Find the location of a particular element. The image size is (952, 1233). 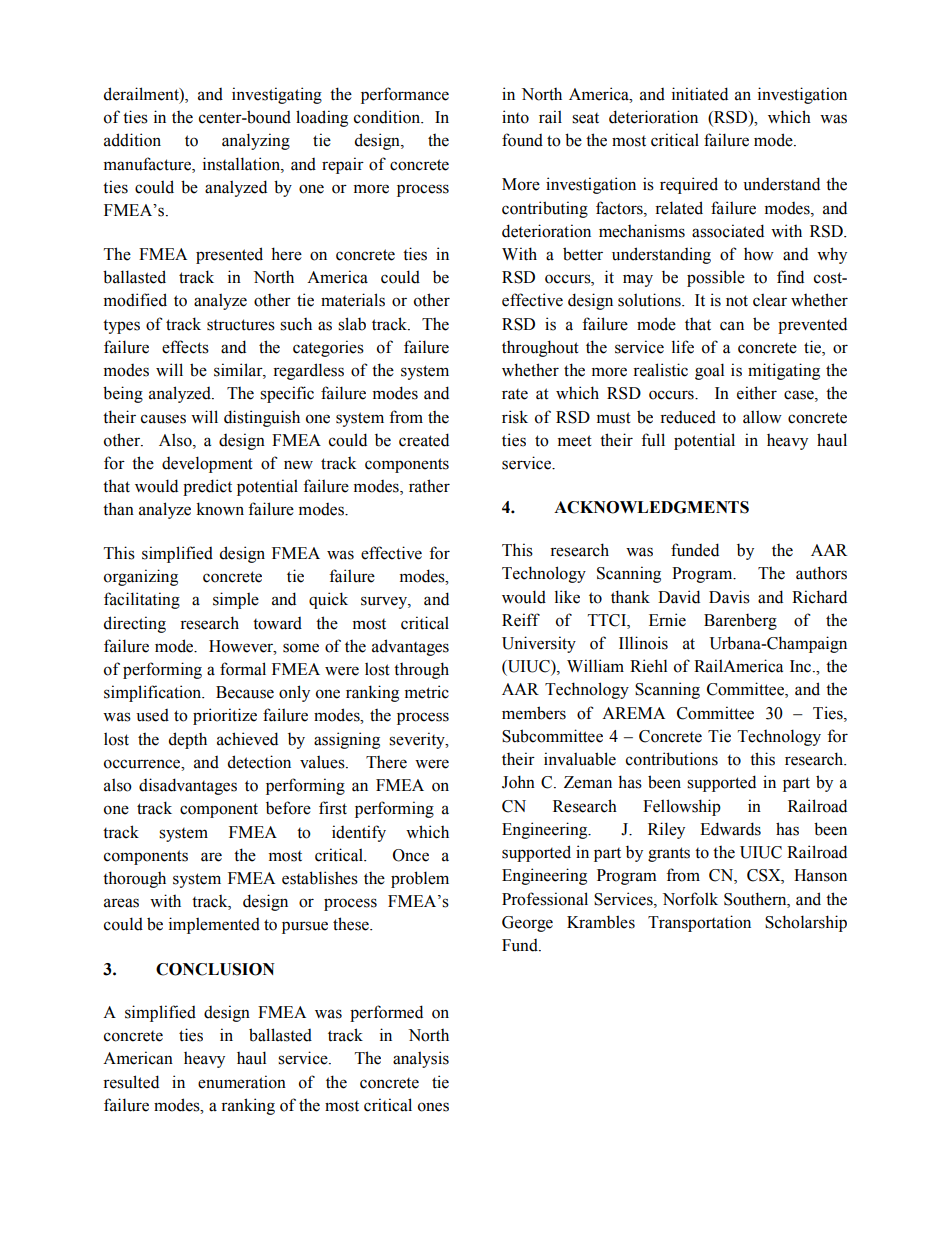

University is located at coordinates (539, 644).
